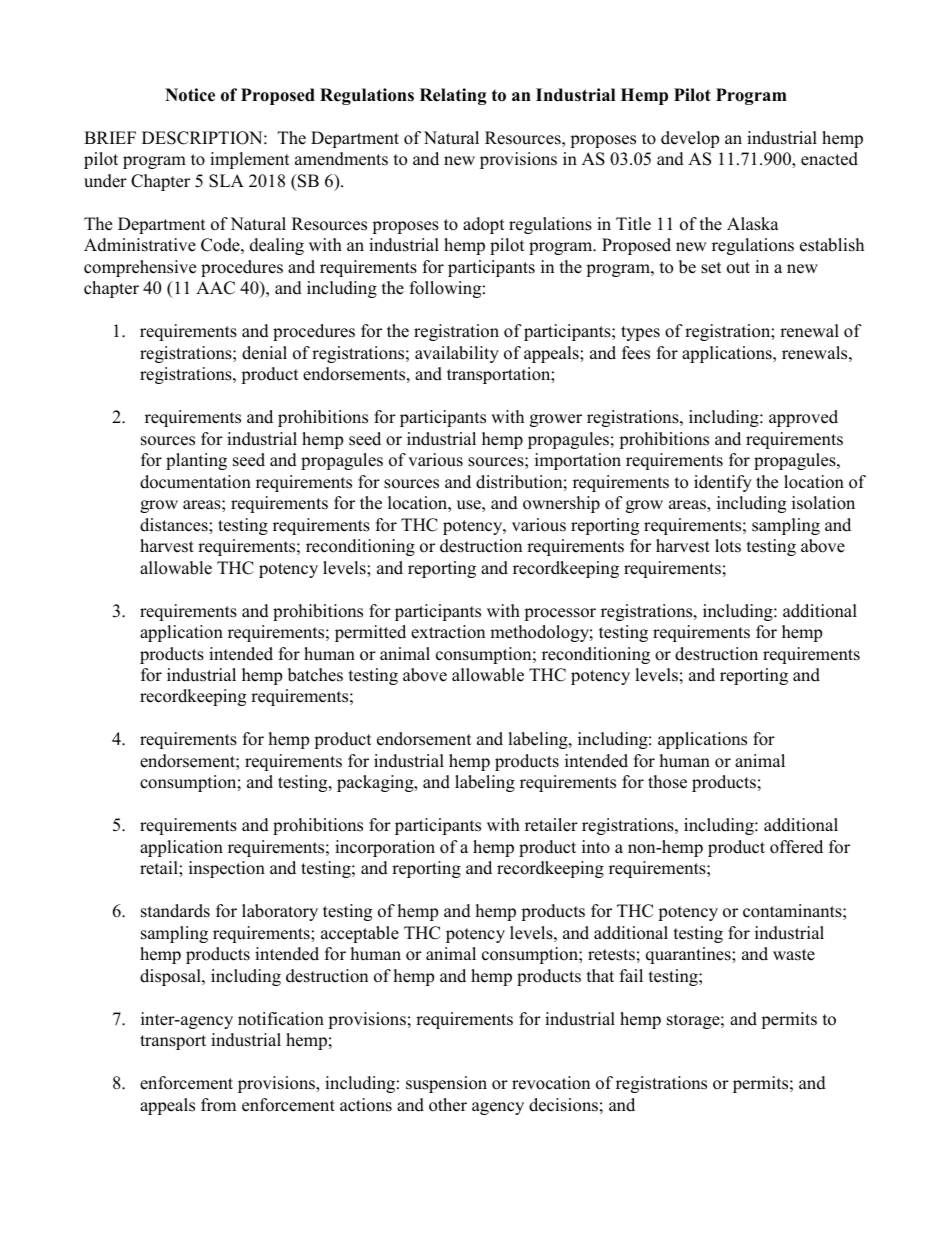 The width and height of the page is (952, 1233). I want to click on inspection, so click(227, 869).
